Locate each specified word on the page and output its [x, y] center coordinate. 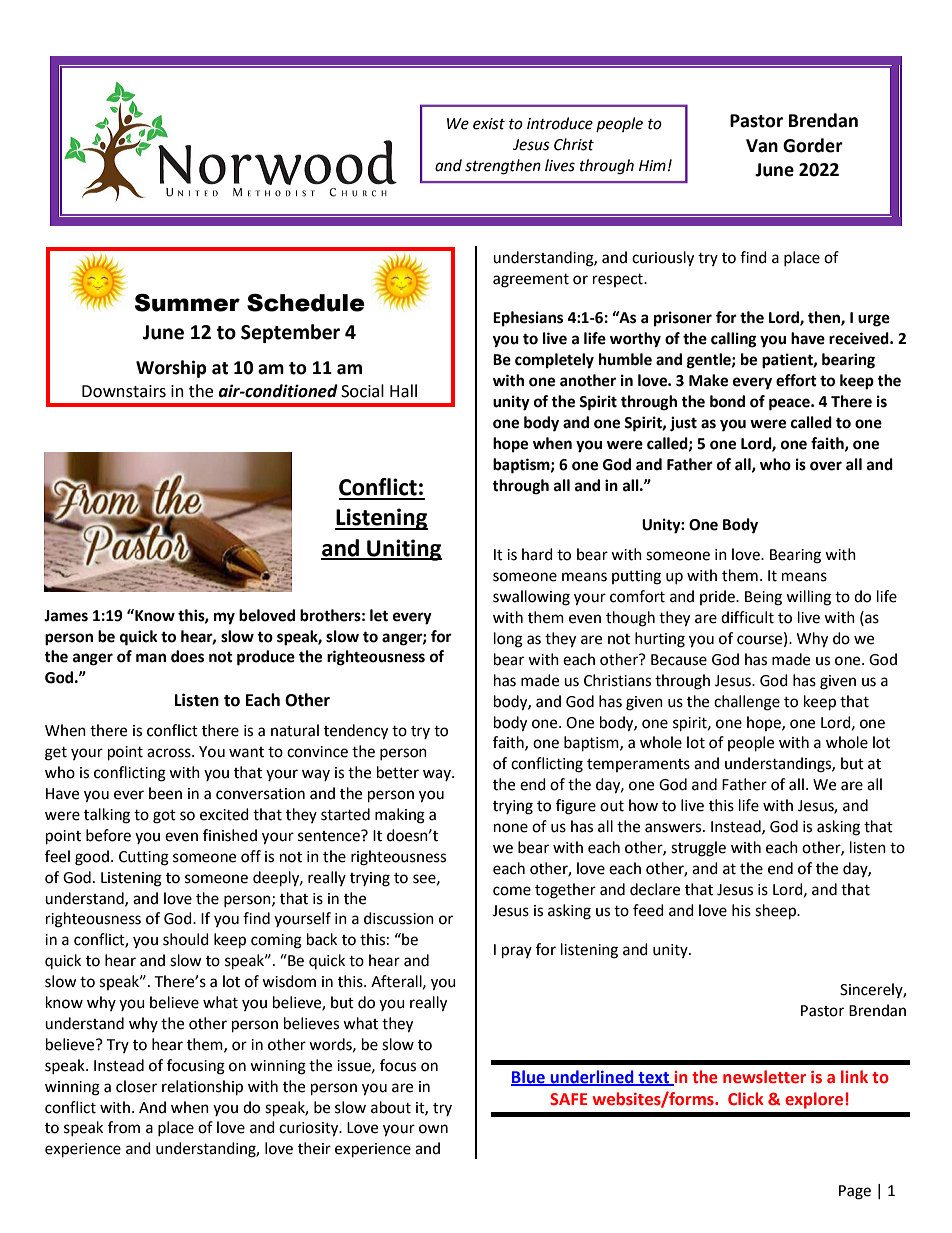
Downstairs [124, 391]
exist [489, 124]
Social [362, 391]
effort [796, 380]
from [124, 1127]
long [508, 640]
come [512, 891]
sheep [776, 912]
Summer [187, 303]
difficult [747, 617]
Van [762, 146]
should [186, 939]
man [151, 658]
